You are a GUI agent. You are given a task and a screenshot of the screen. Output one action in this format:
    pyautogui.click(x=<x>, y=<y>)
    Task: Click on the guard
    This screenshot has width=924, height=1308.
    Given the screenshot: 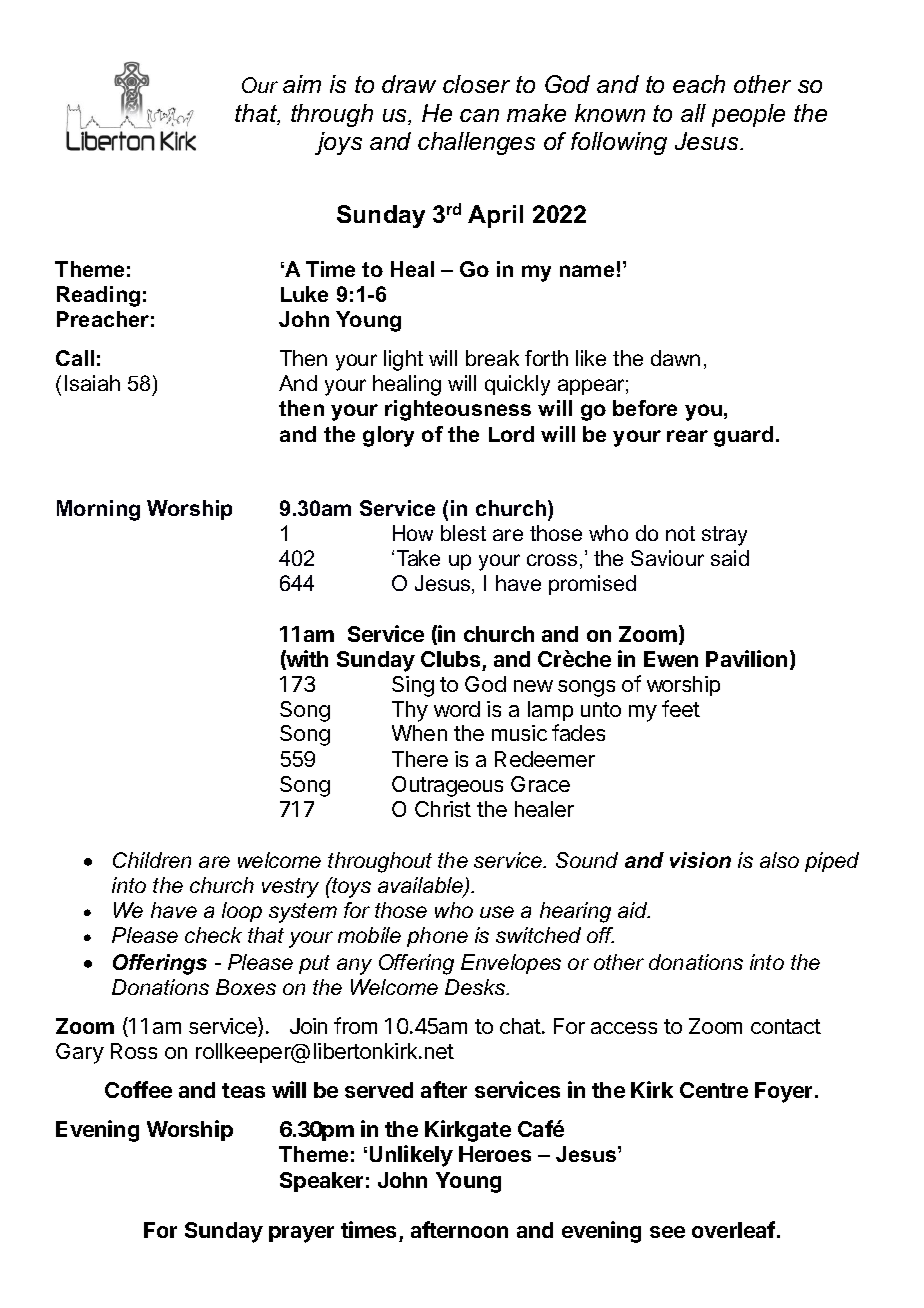 What is the action you would take?
    pyautogui.click(x=743, y=436)
